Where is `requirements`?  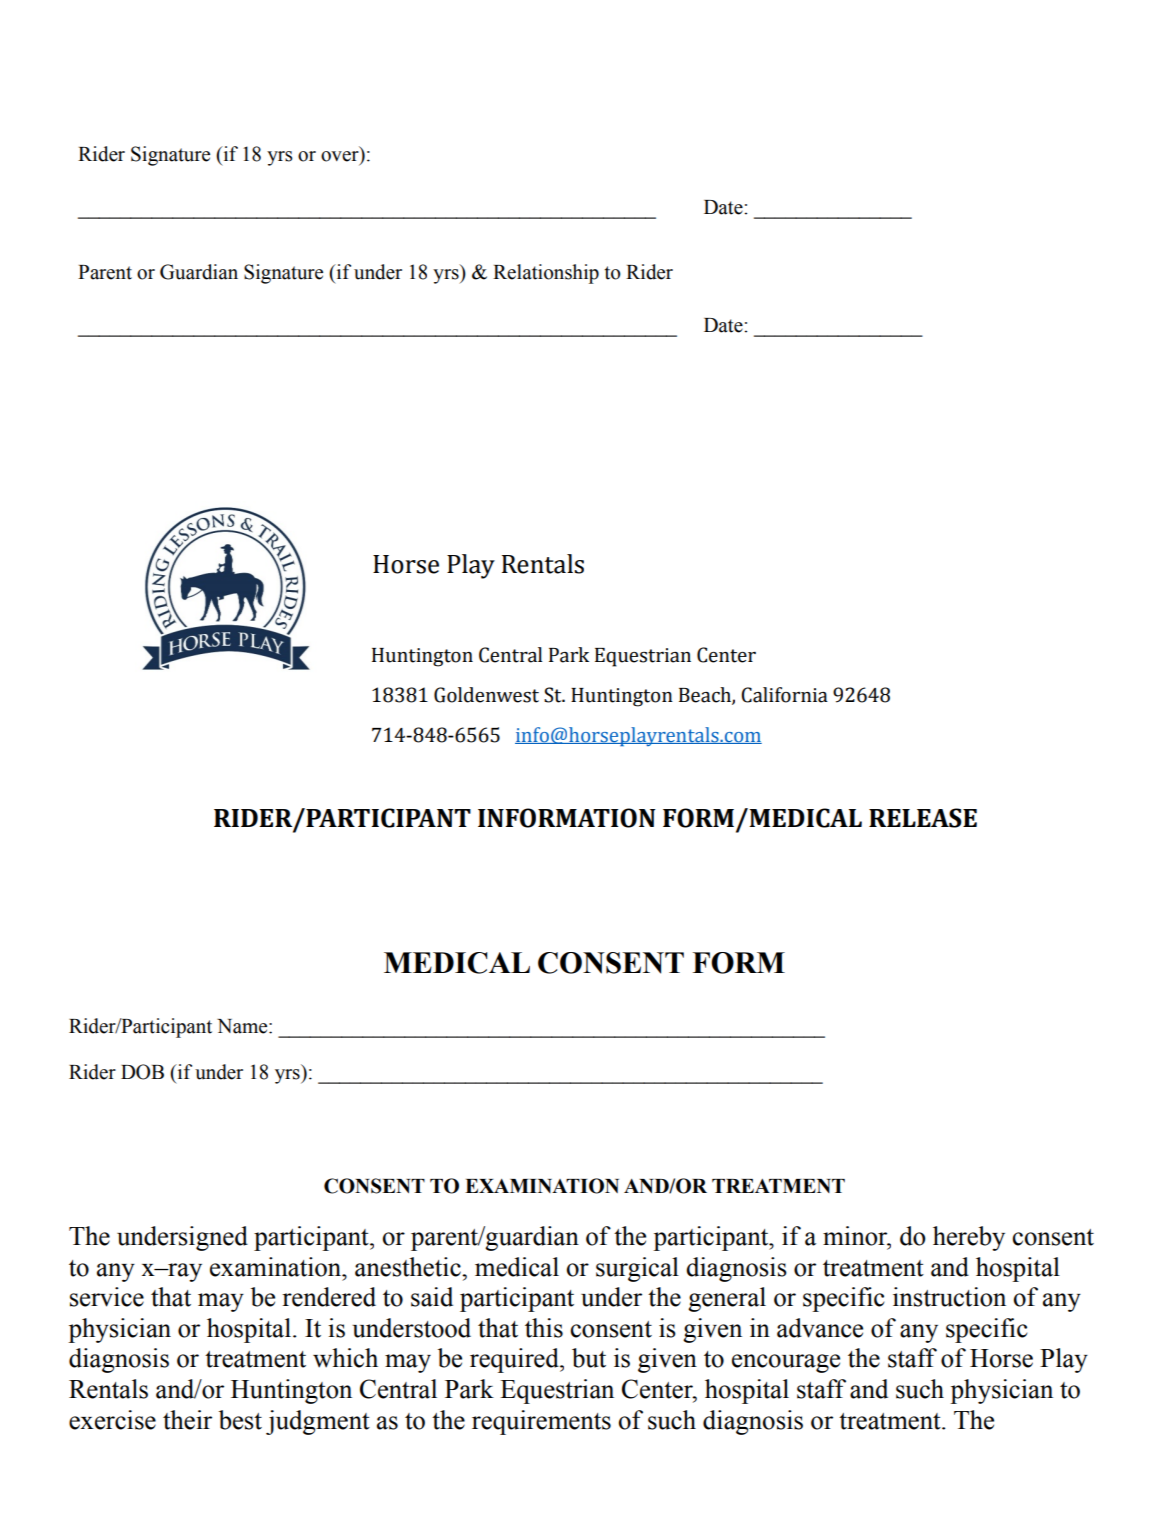 requirements is located at coordinates (541, 1422).
